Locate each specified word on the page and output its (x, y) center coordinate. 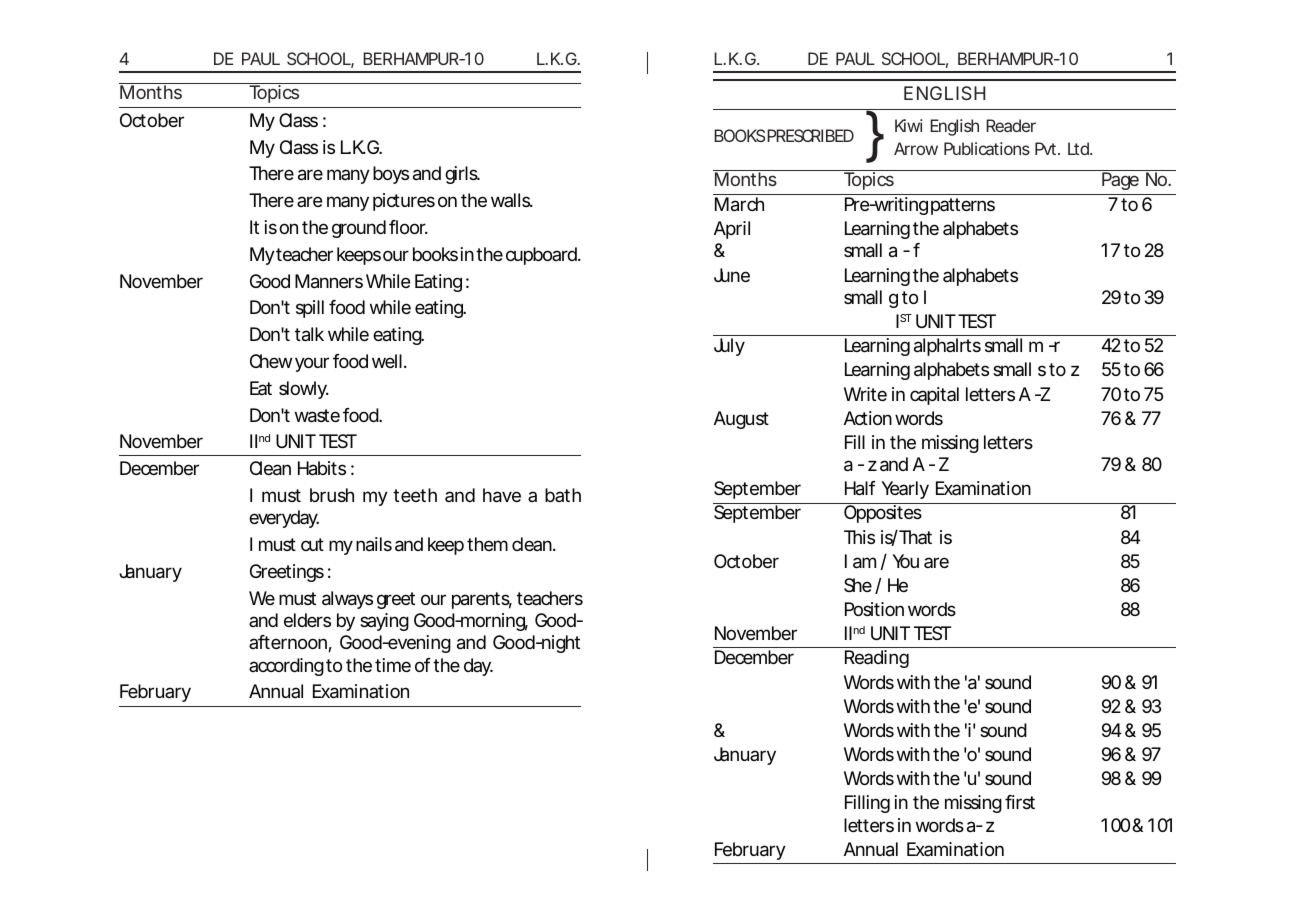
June (732, 275)
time (393, 665)
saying (384, 622)
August (741, 420)
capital (934, 396)
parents (482, 600)
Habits (322, 468)
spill (310, 309)
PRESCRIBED (810, 135)
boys (391, 175)
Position (874, 609)
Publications (987, 148)
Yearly (905, 490)
